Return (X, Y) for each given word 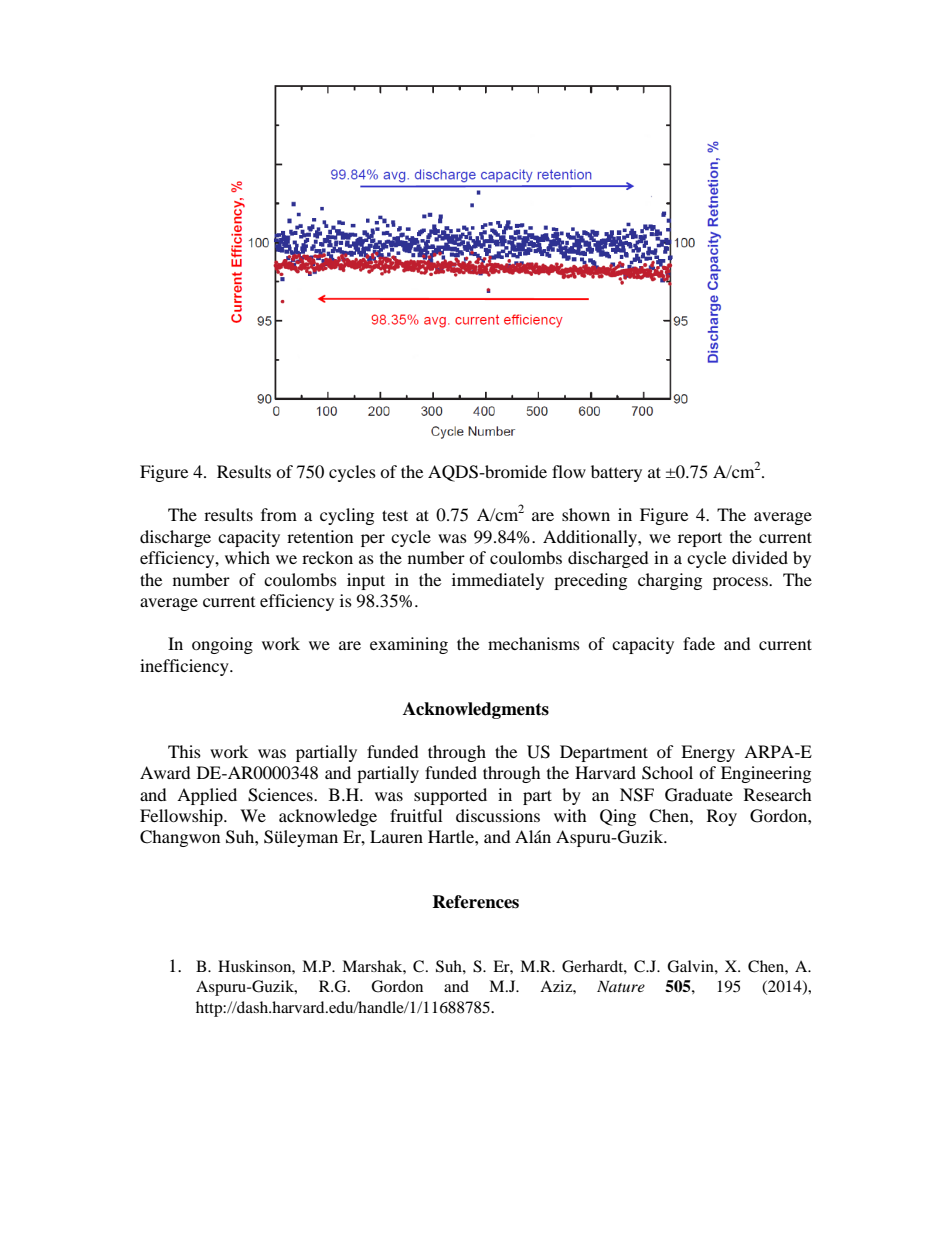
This (184, 751)
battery (616, 473)
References (475, 902)
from (279, 514)
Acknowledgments (476, 710)
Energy (708, 753)
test (395, 515)
